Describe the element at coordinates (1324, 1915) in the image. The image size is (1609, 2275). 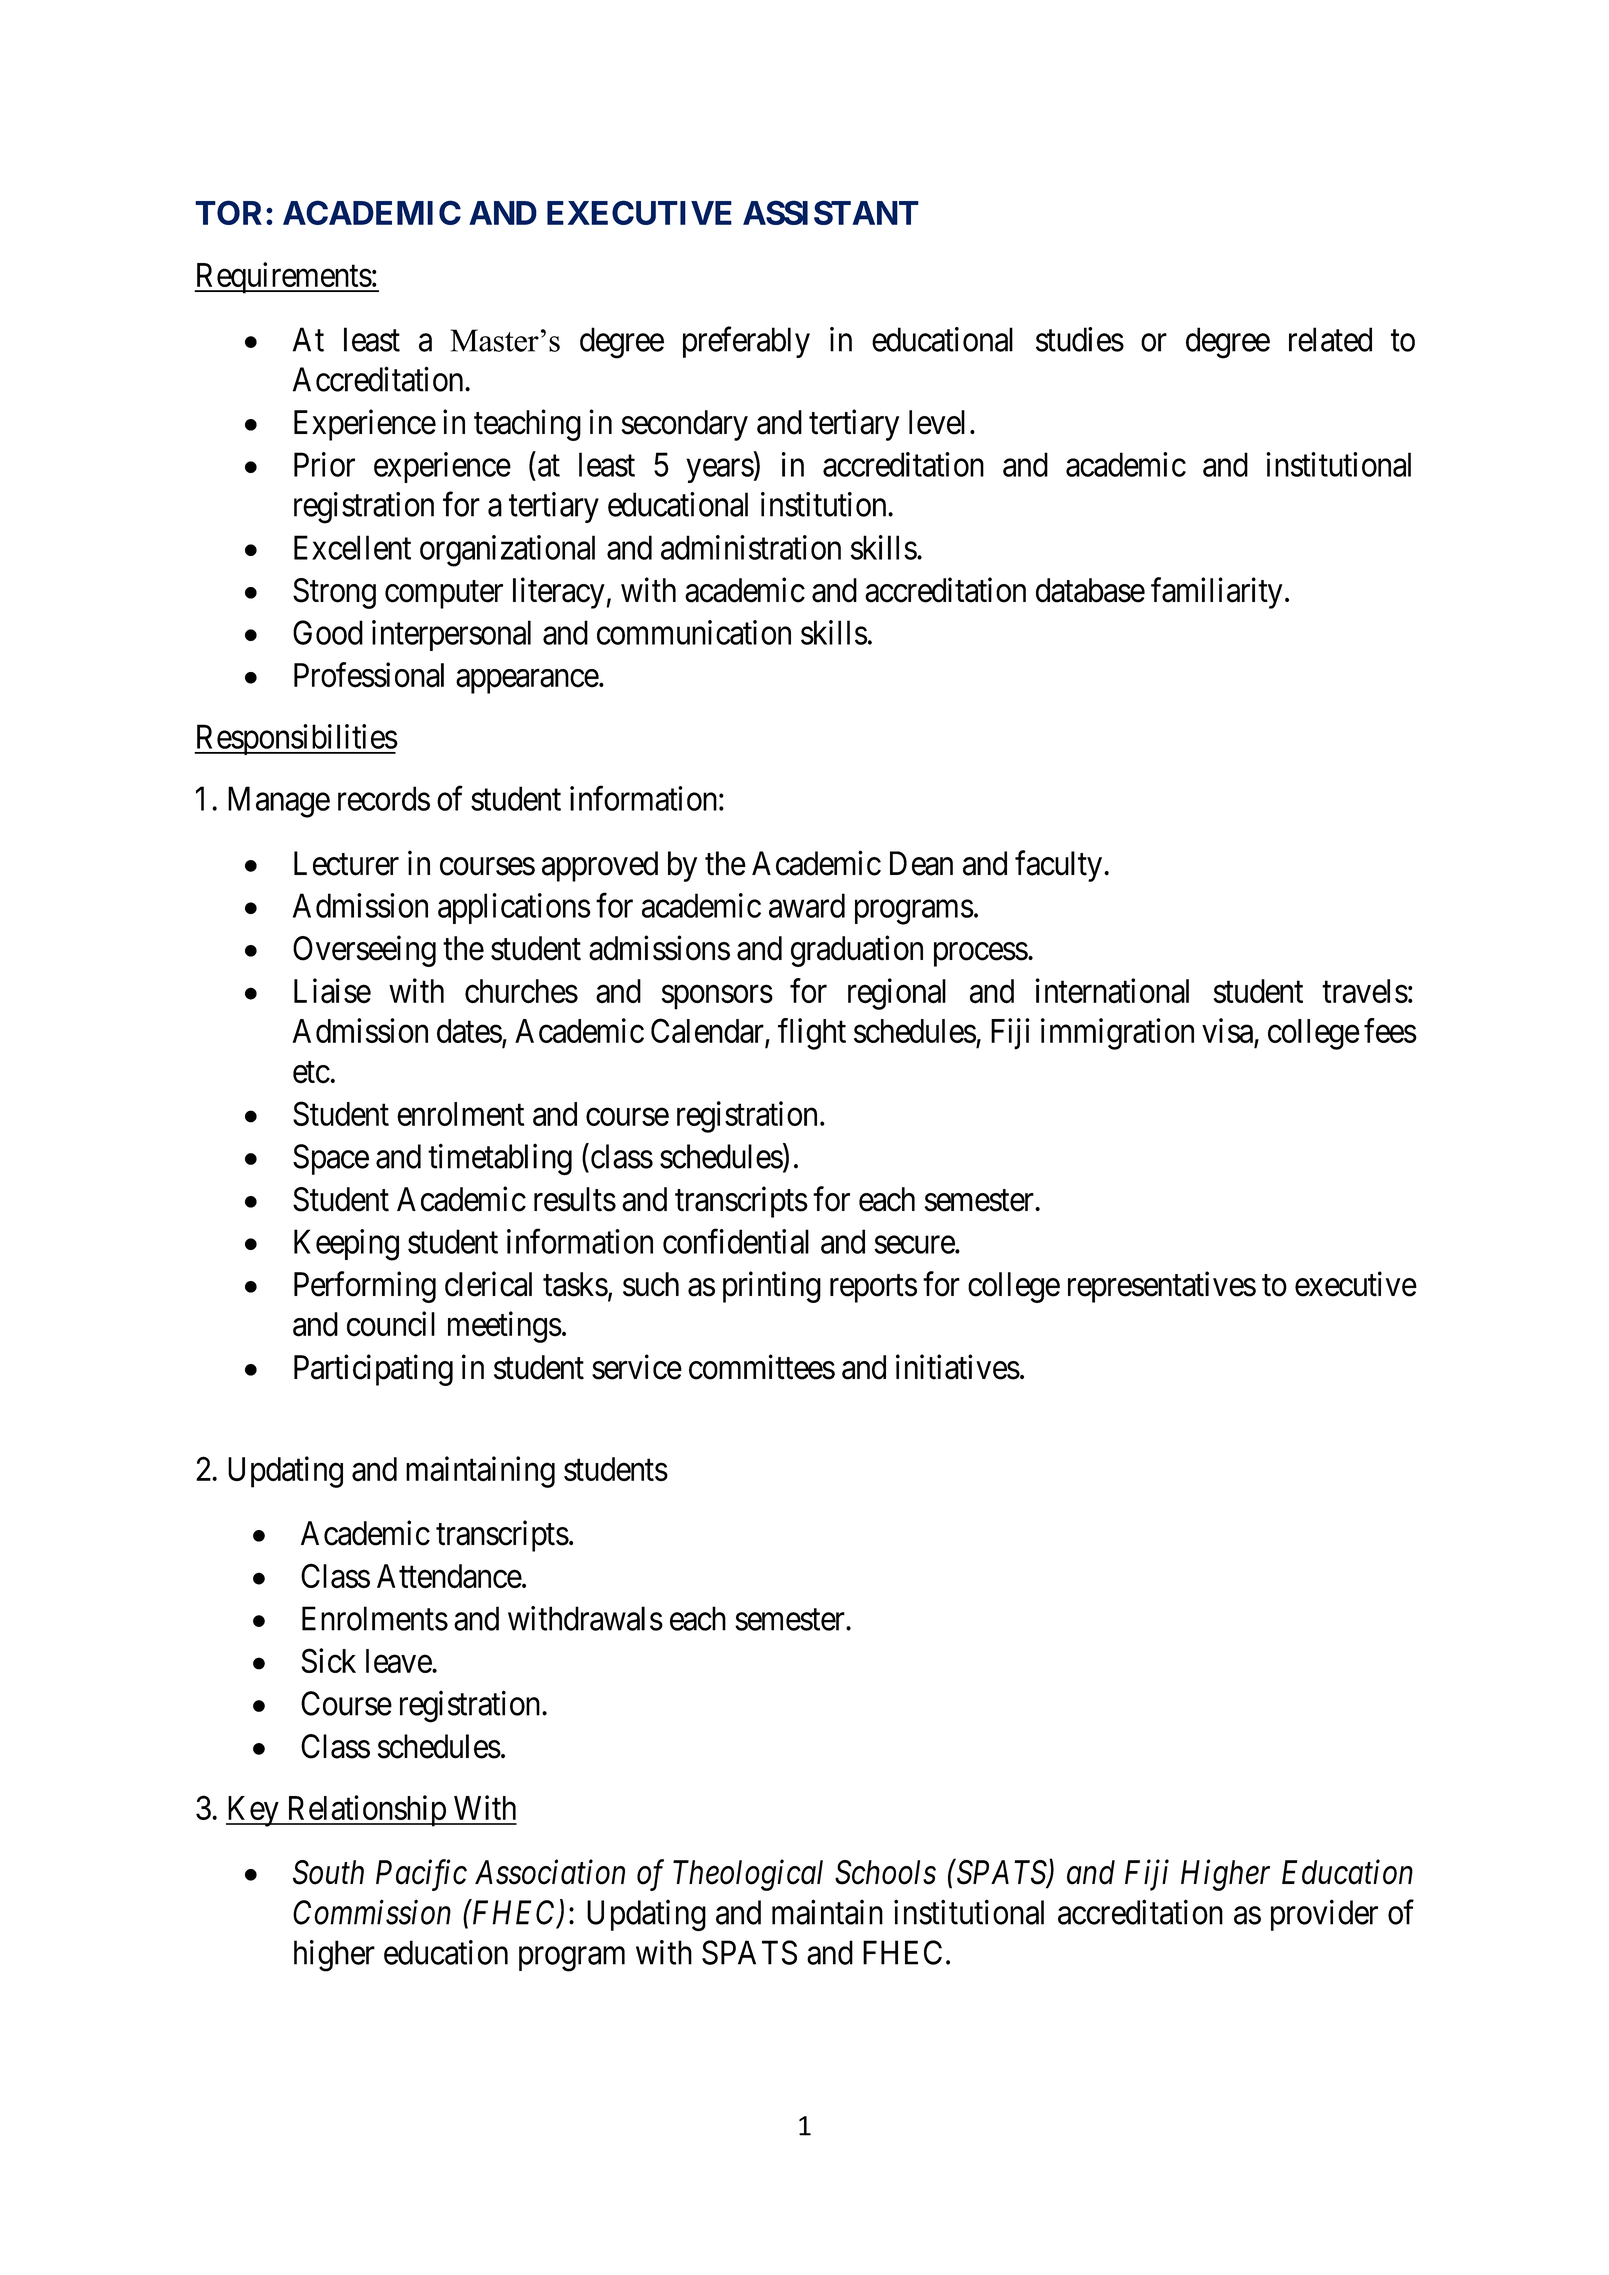
I see `provider` at that location.
